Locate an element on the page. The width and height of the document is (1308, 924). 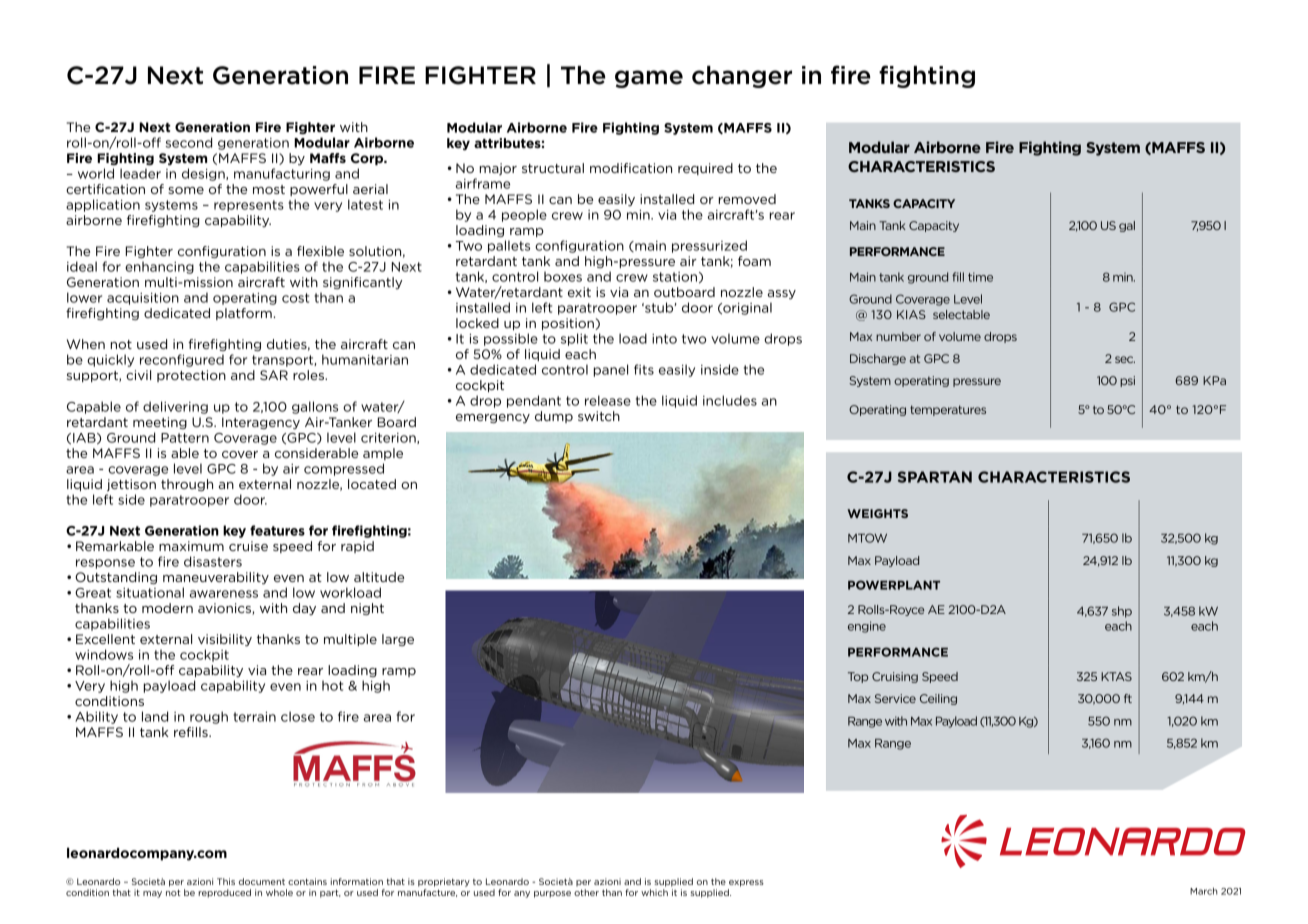
visibility is located at coordinates (225, 640).
